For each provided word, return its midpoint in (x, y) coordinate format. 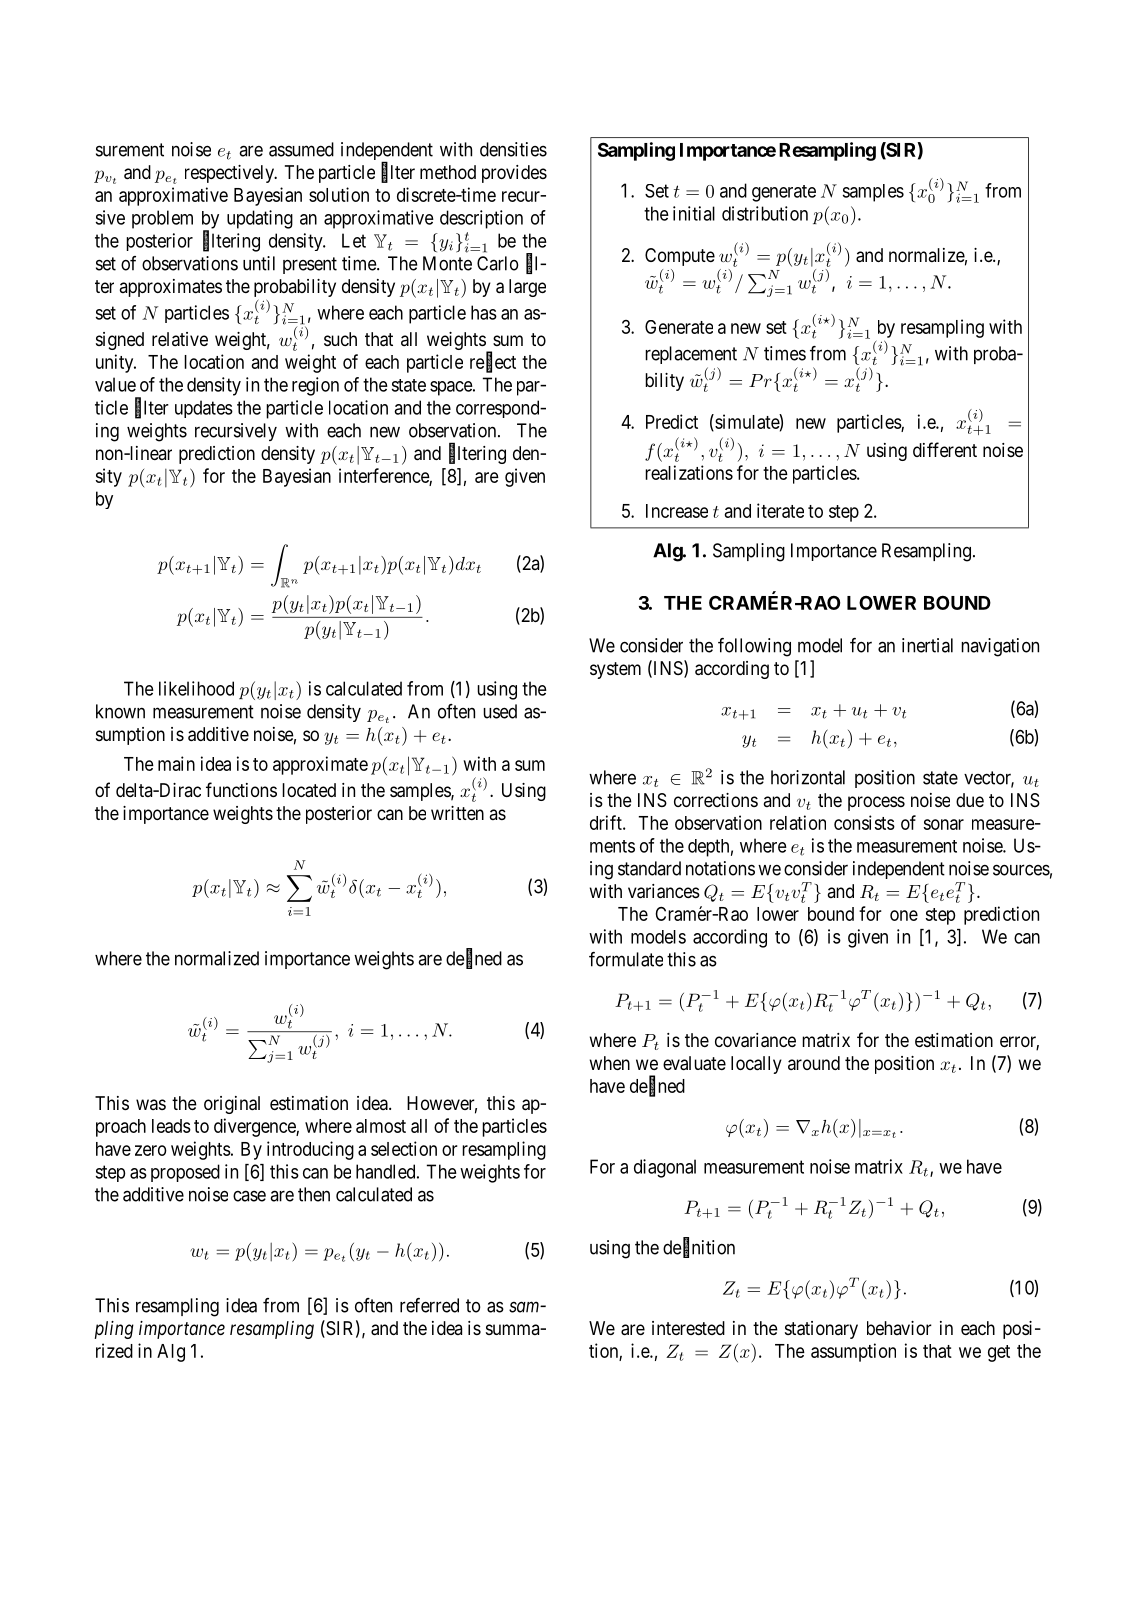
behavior (899, 1328)
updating (260, 219)
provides (514, 174)
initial (694, 213)
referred (429, 1305)
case (249, 1196)
